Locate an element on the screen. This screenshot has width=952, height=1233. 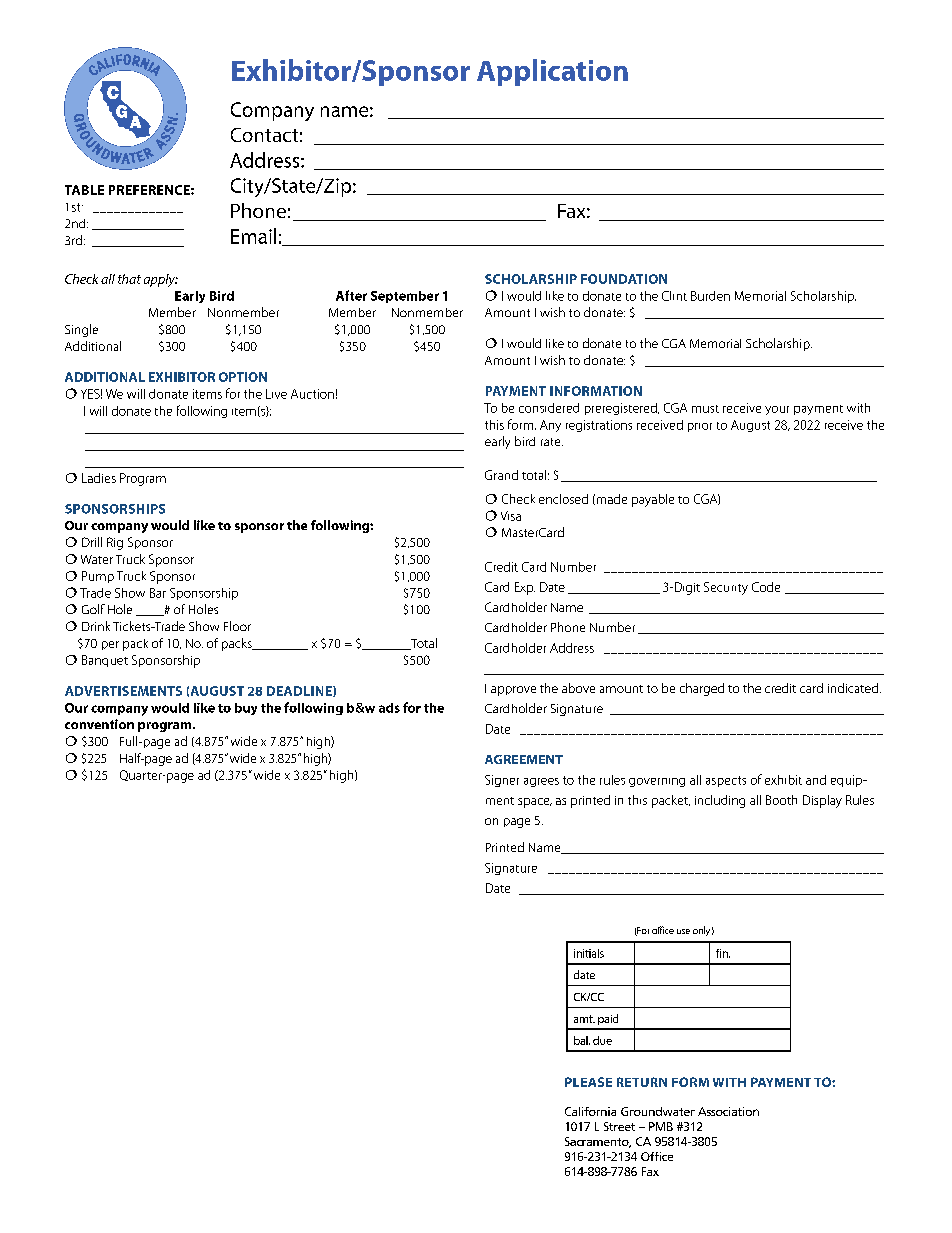
Exp is located at coordinates (525, 588).
